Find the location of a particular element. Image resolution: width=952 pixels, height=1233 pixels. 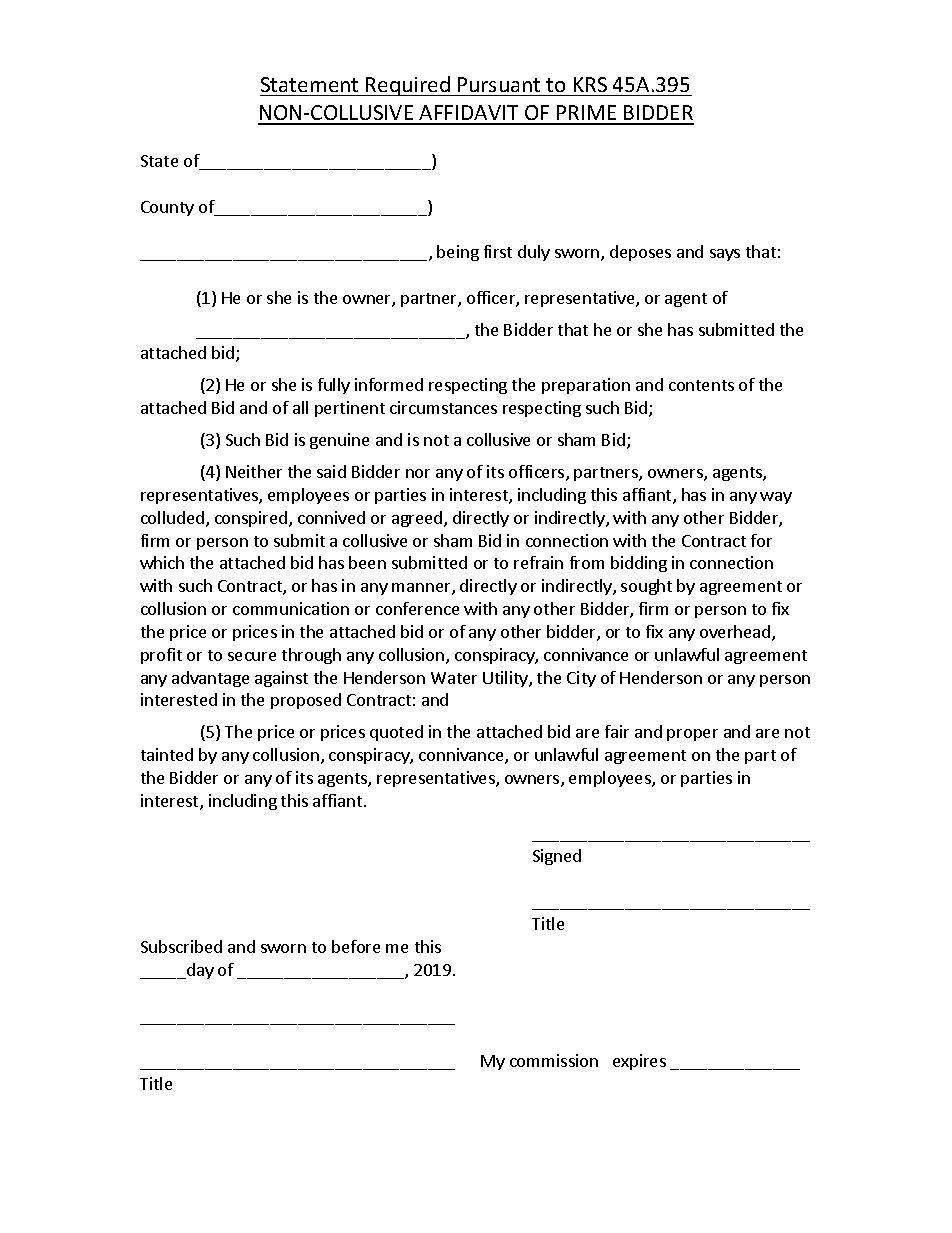

KRS is located at coordinates (590, 84).
